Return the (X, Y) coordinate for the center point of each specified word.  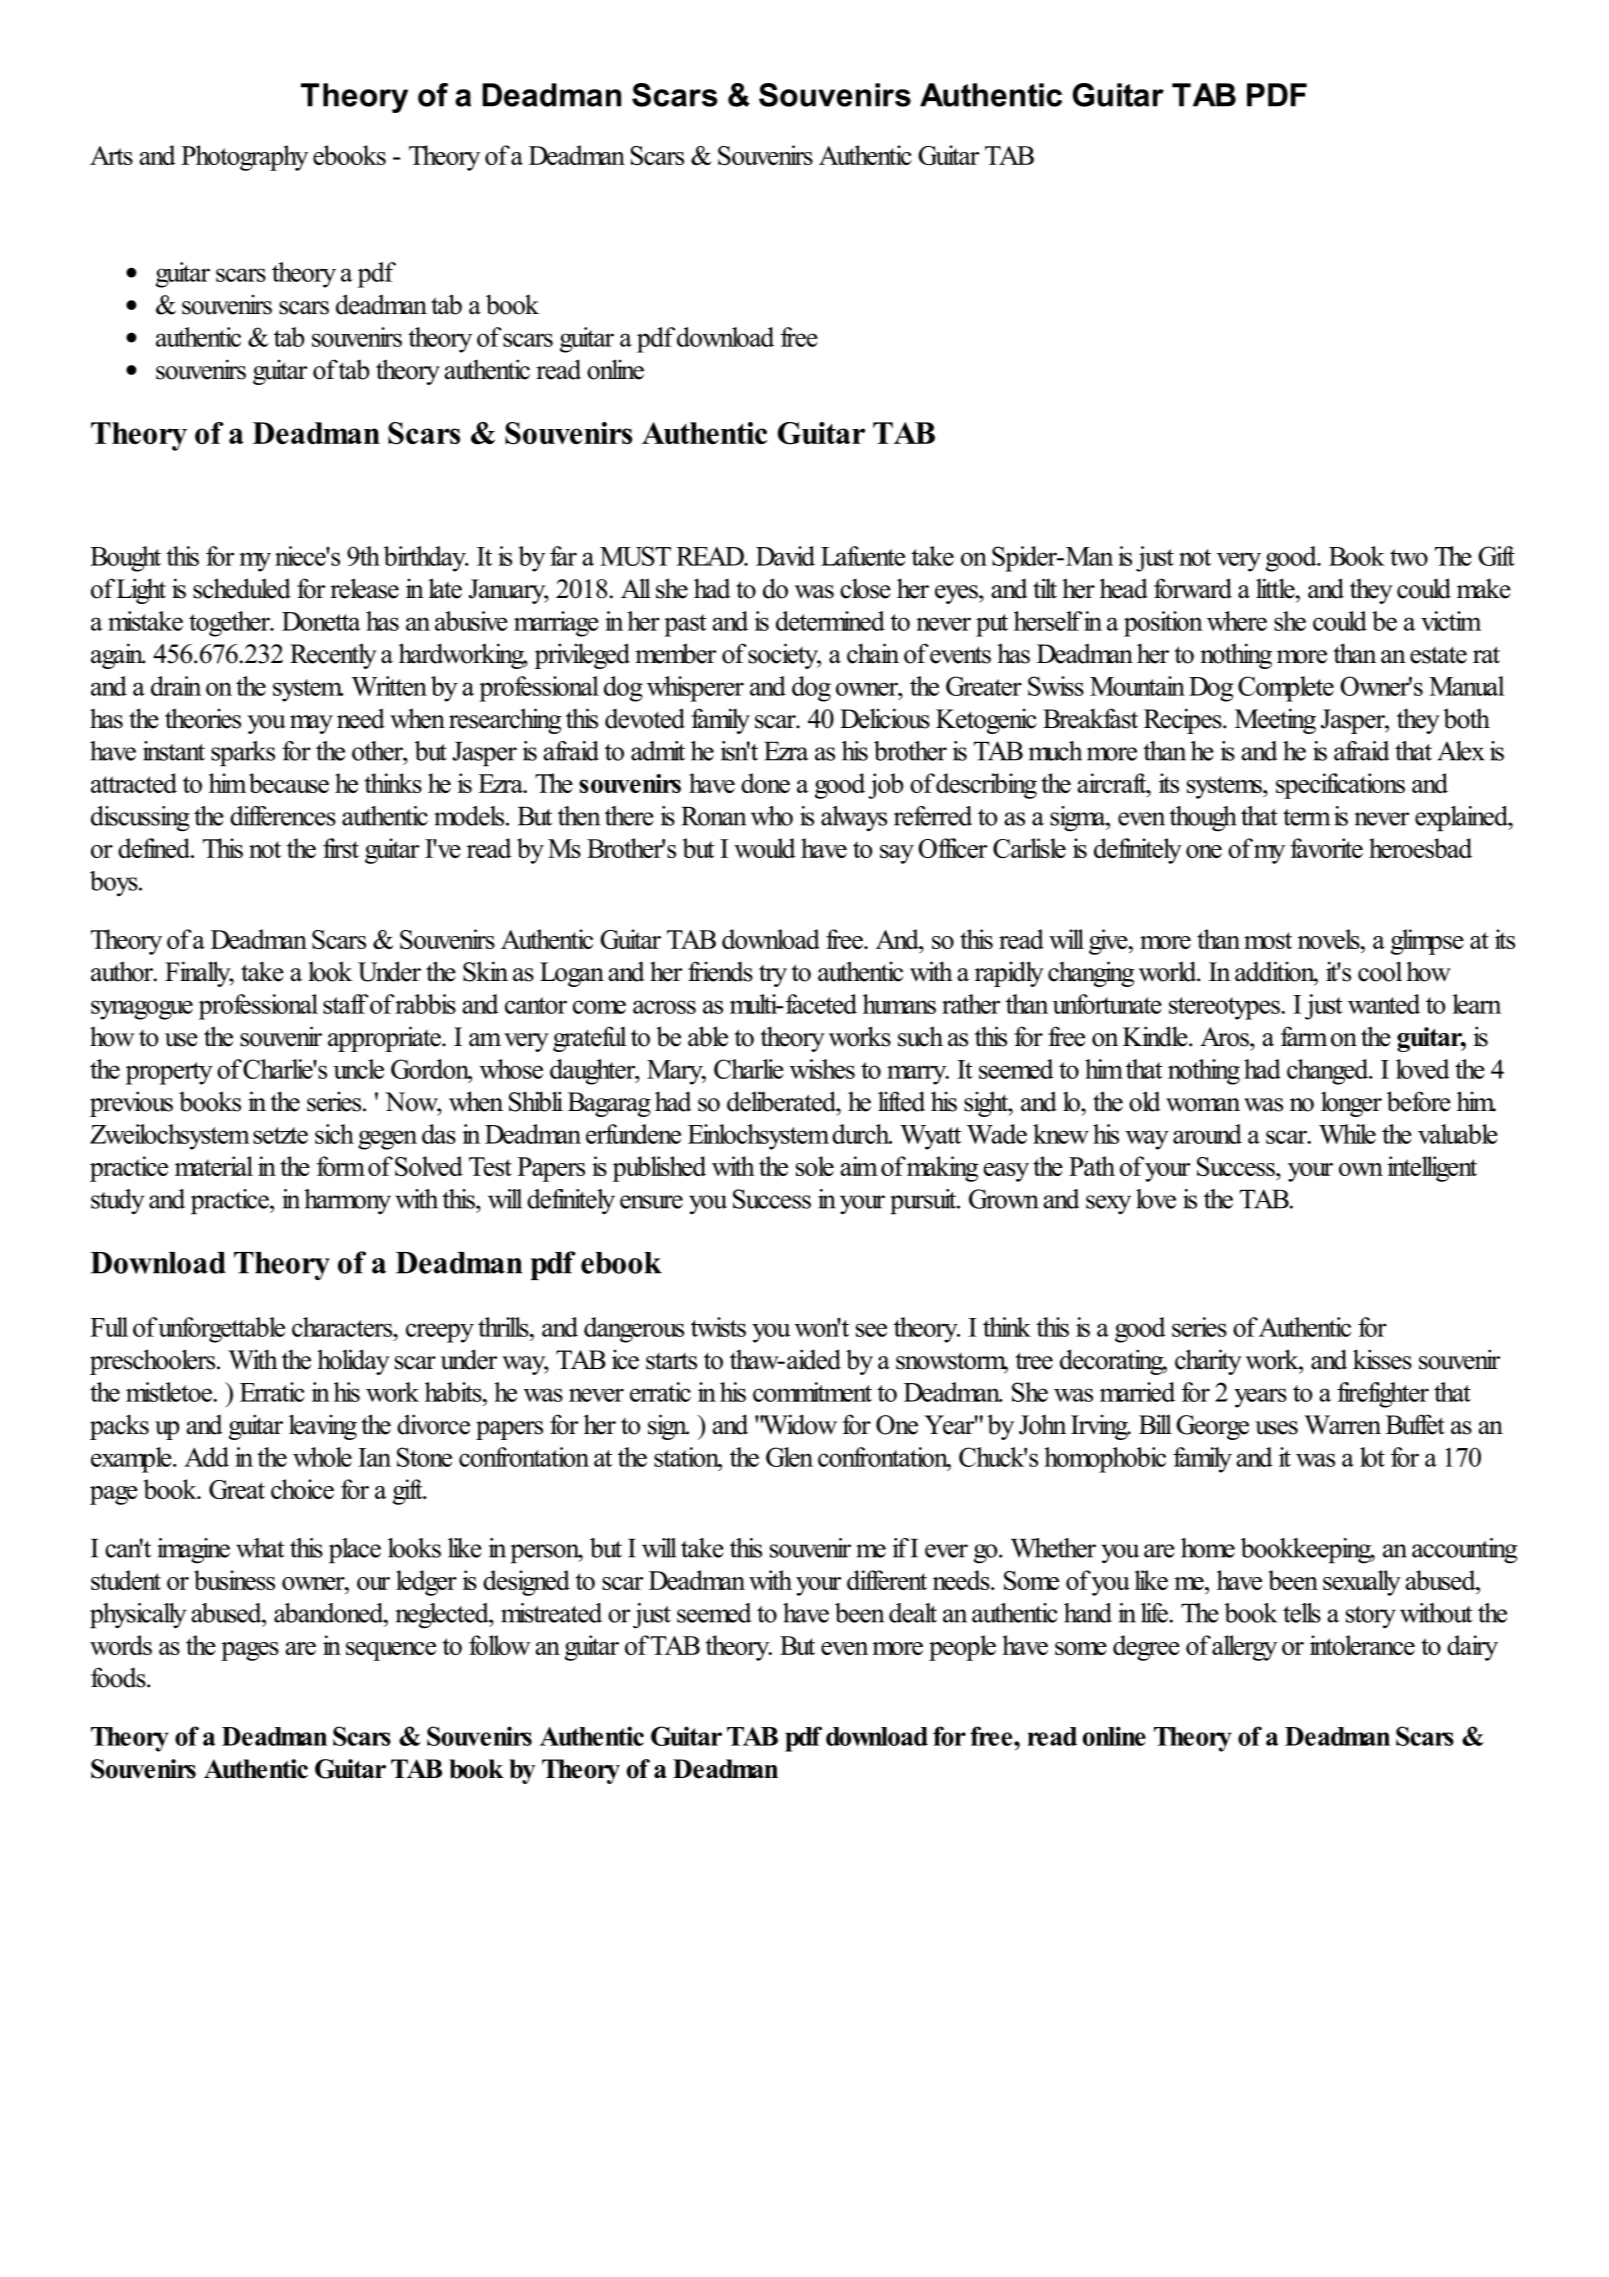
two (1409, 557)
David (785, 556)
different (887, 1580)
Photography (244, 158)
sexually (1362, 1583)
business (234, 1580)
